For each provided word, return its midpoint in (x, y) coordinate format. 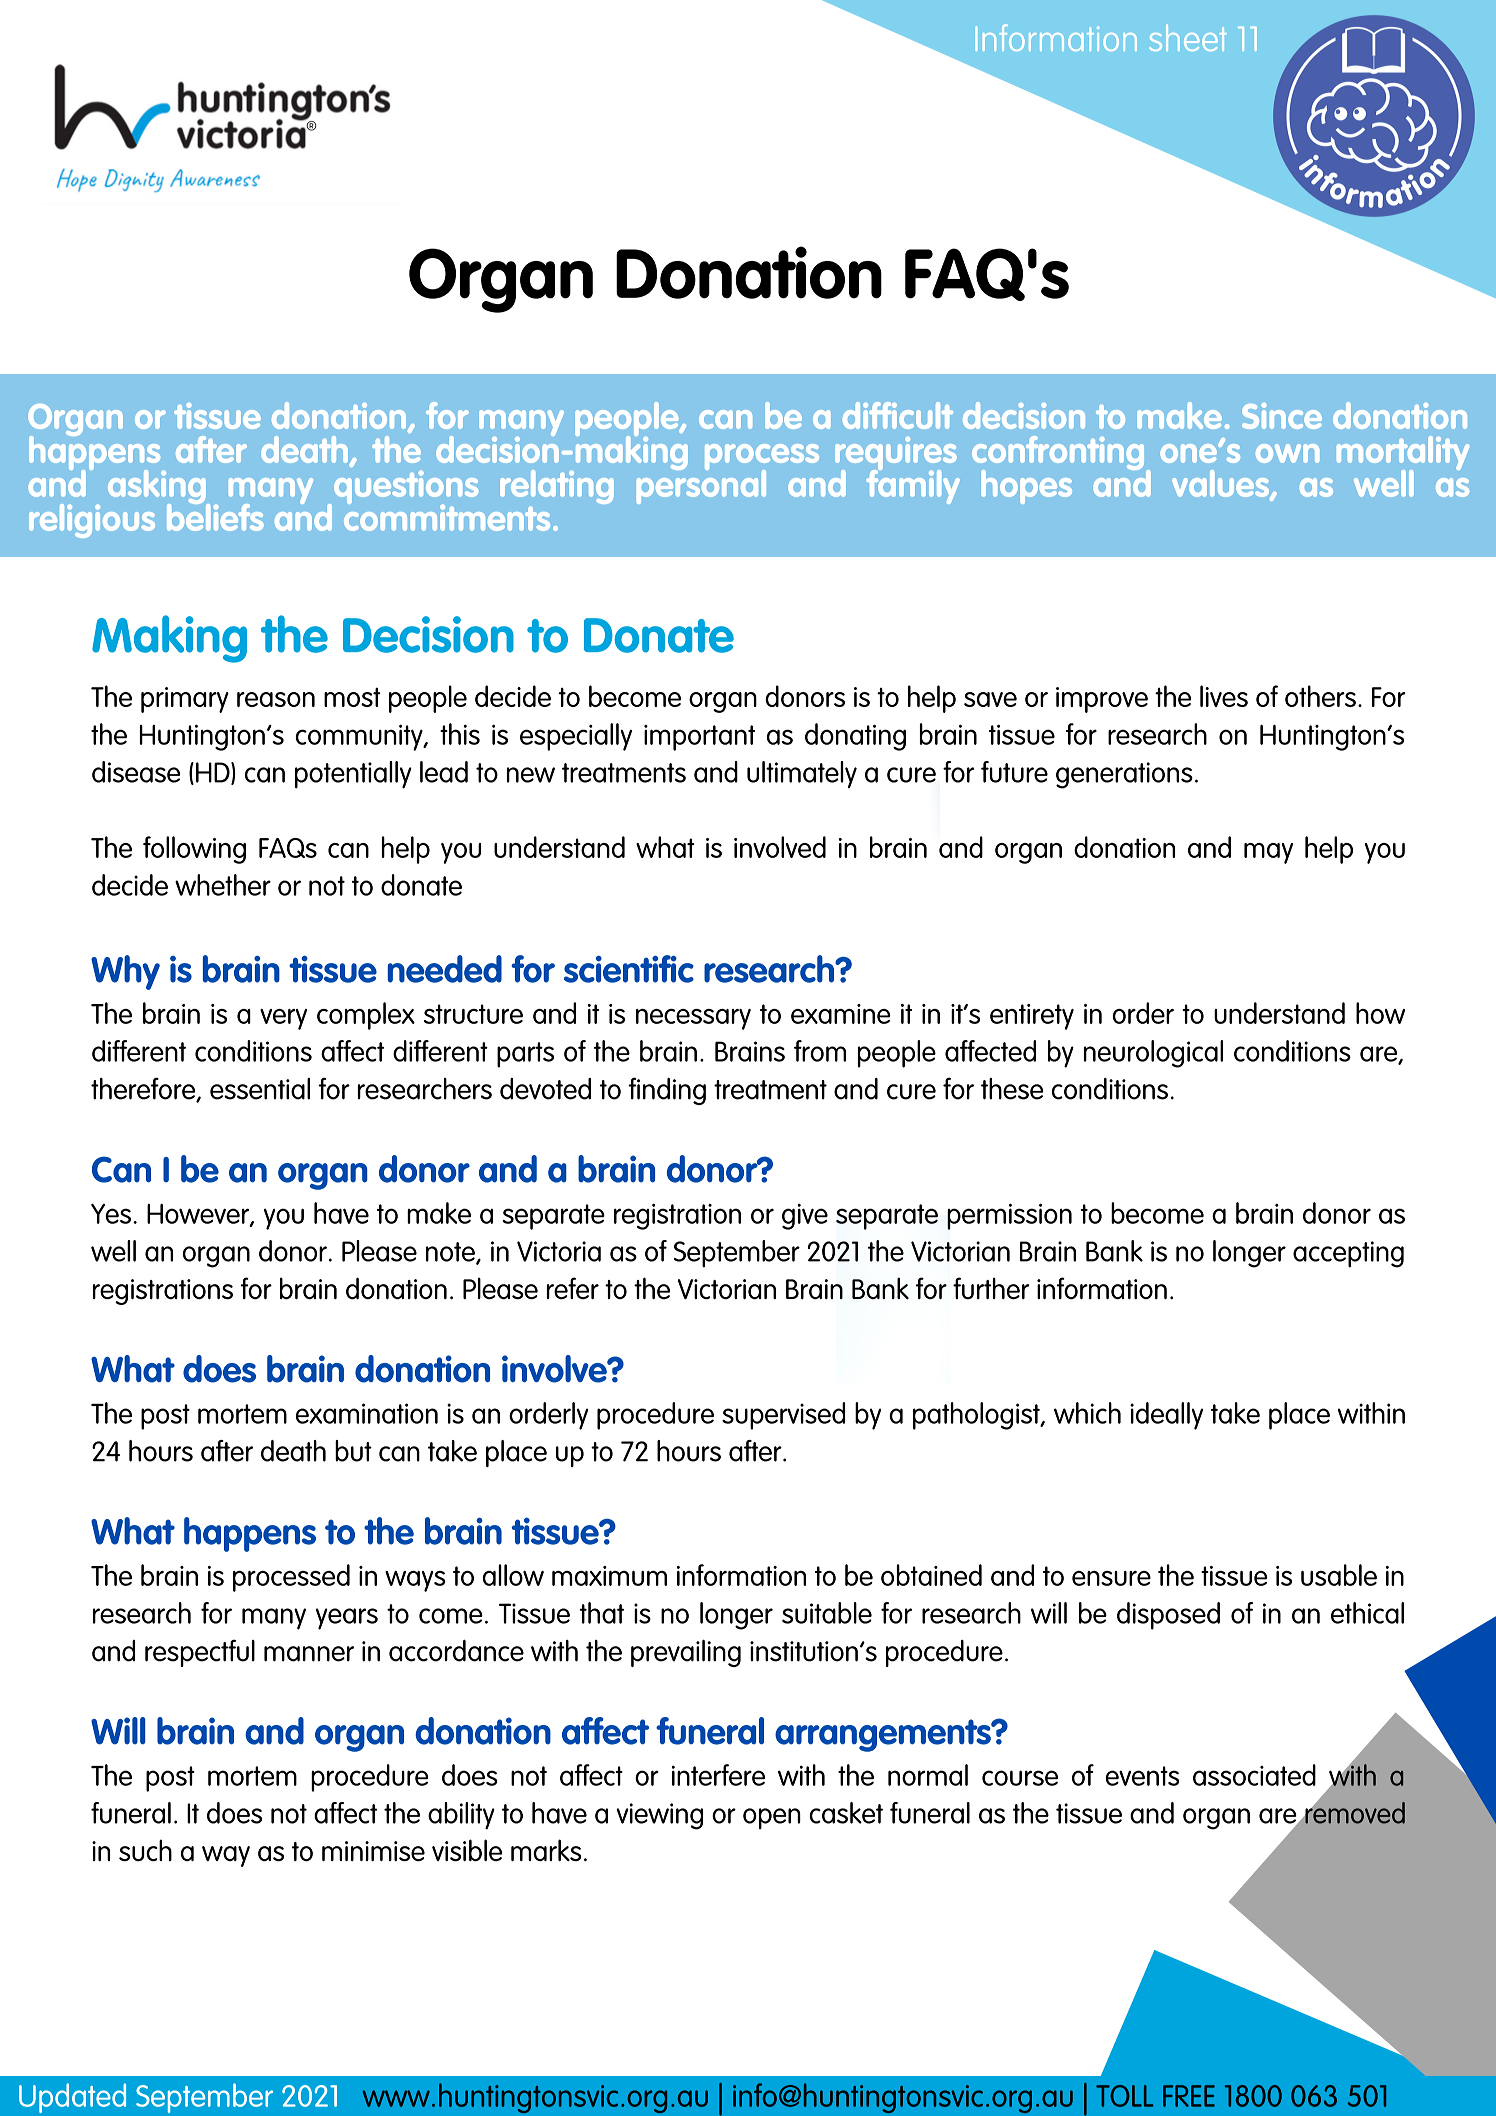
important (699, 738)
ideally (1166, 1416)
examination (367, 1413)
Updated (72, 2098)
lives (1224, 696)
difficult (898, 415)
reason (276, 699)
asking (158, 488)
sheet (1188, 38)
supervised (783, 1416)
